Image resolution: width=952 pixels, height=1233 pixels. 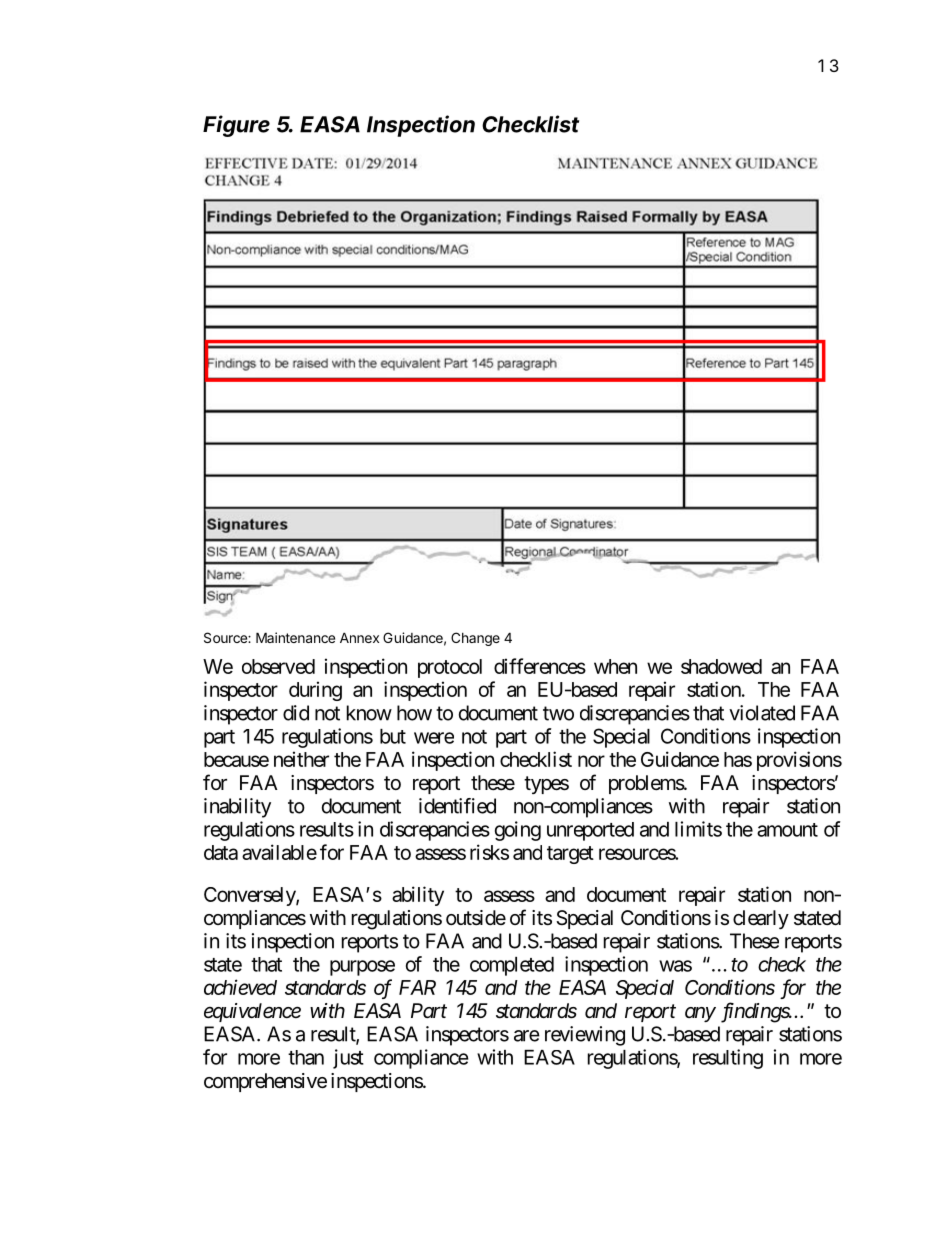 What do you see at coordinates (236, 126) in the screenshot?
I see `Figure` at bounding box center [236, 126].
